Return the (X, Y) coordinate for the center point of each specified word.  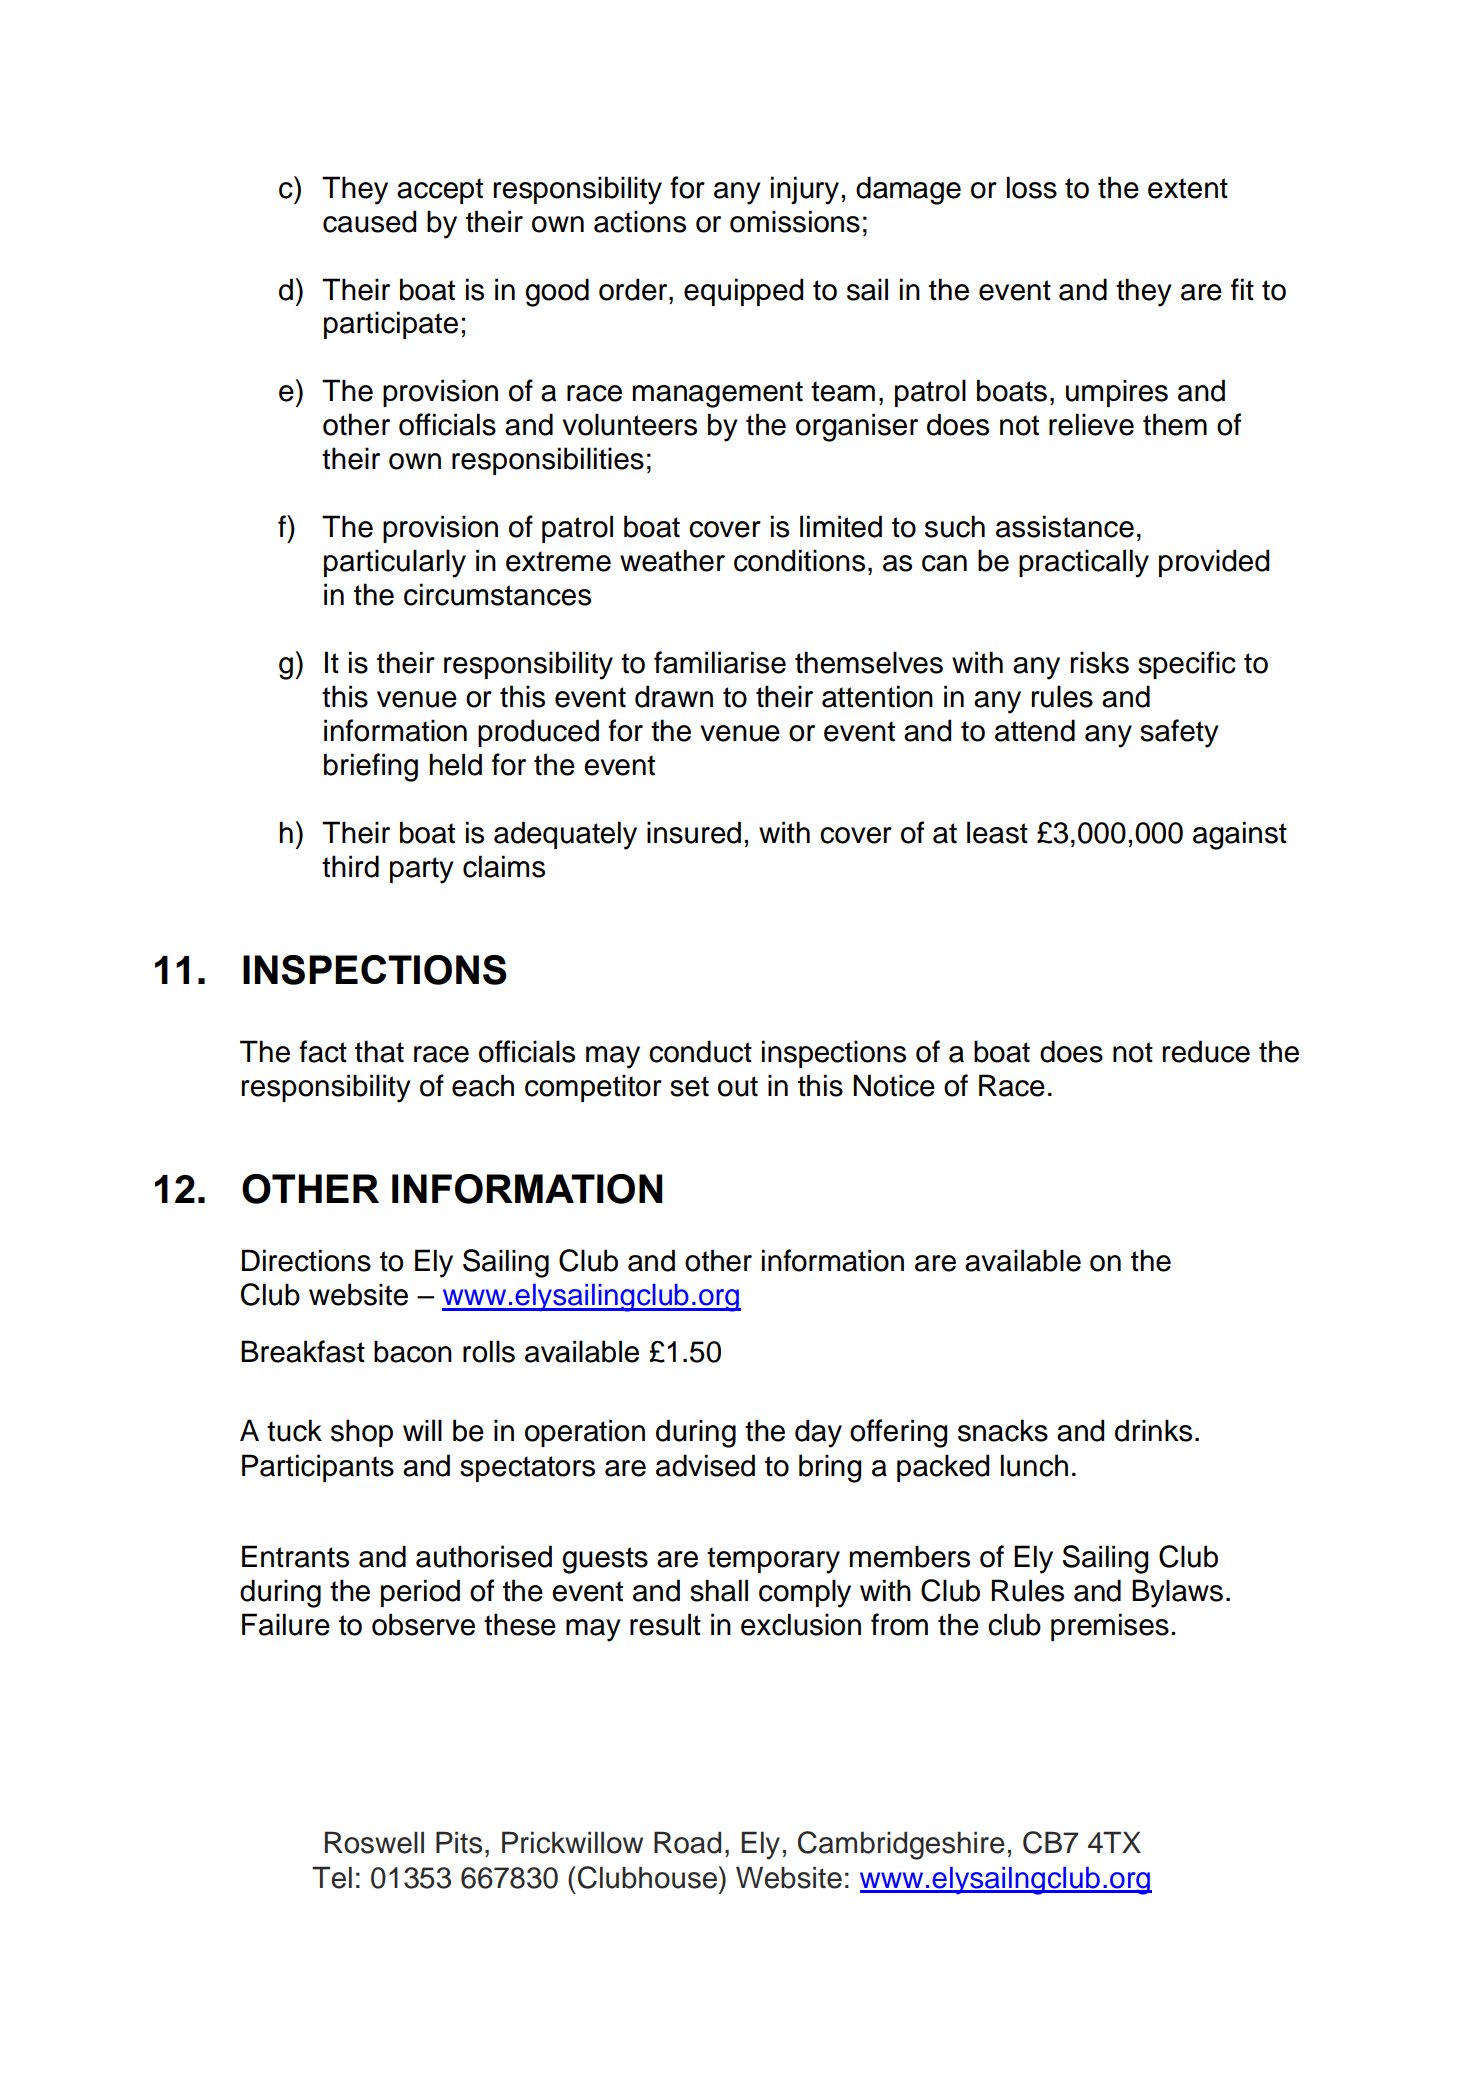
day (818, 1433)
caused (369, 221)
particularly (395, 563)
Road (687, 1842)
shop (362, 1433)
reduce (1206, 1051)
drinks (1153, 1430)
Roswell (374, 1842)
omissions (795, 221)
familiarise (720, 662)
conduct (700, 1051)
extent (1188, 188)
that (379, 1051)
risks (1100, 662)
